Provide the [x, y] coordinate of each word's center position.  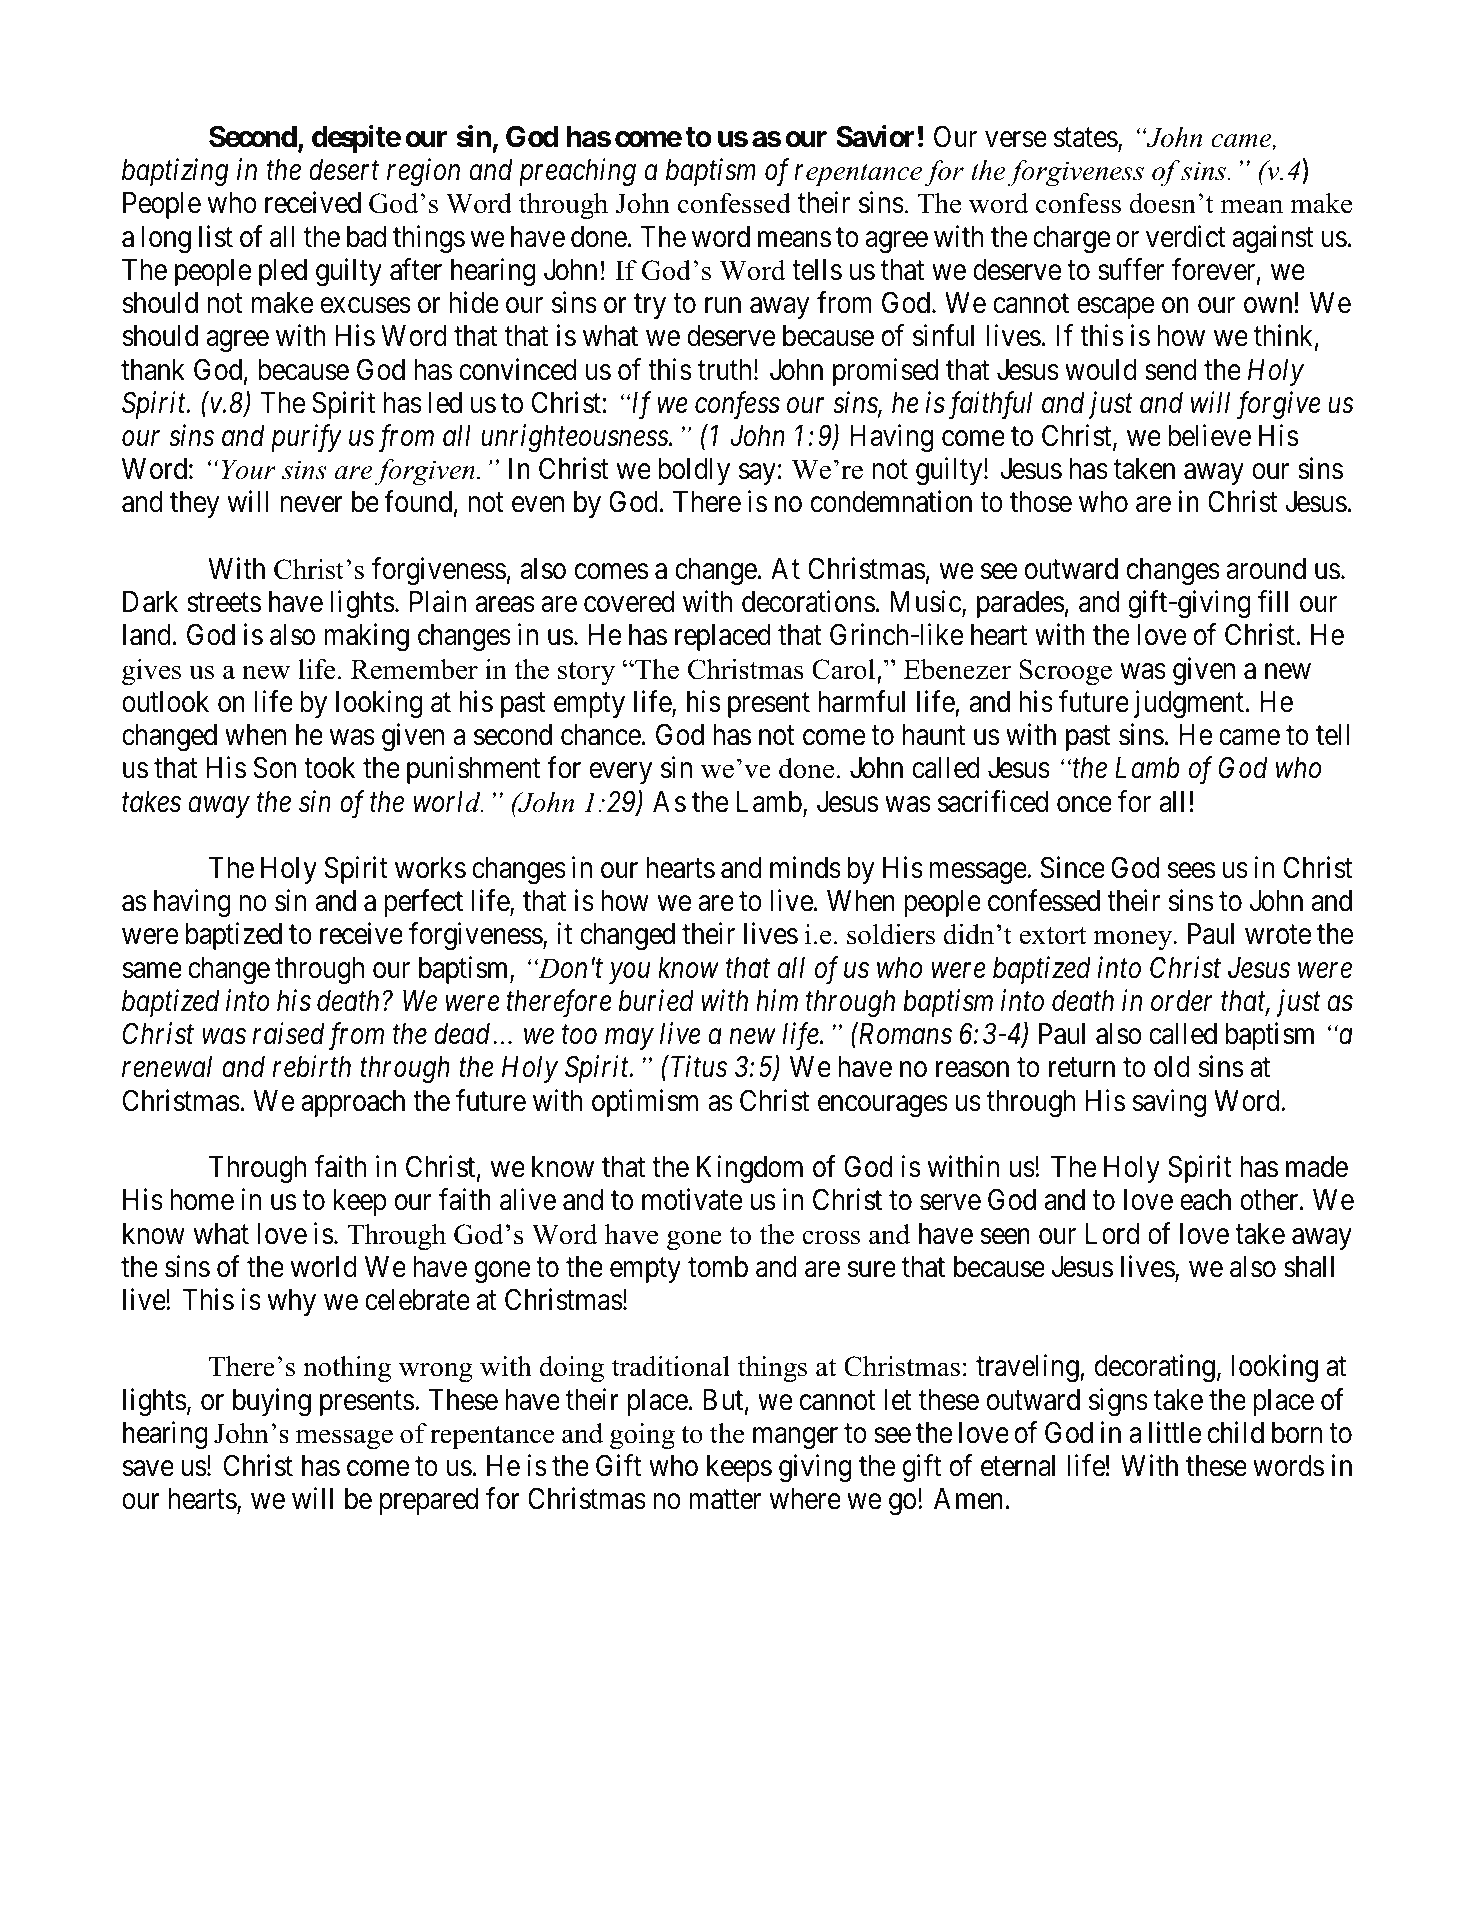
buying [272, 1402]
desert [344, 170]
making [366, 638]
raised [289, 1033]
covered [629, 602]
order [1182, 1001]
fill [1273, 601]
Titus [699, 1067]
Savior [875, 136]
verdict [1186, 236]
